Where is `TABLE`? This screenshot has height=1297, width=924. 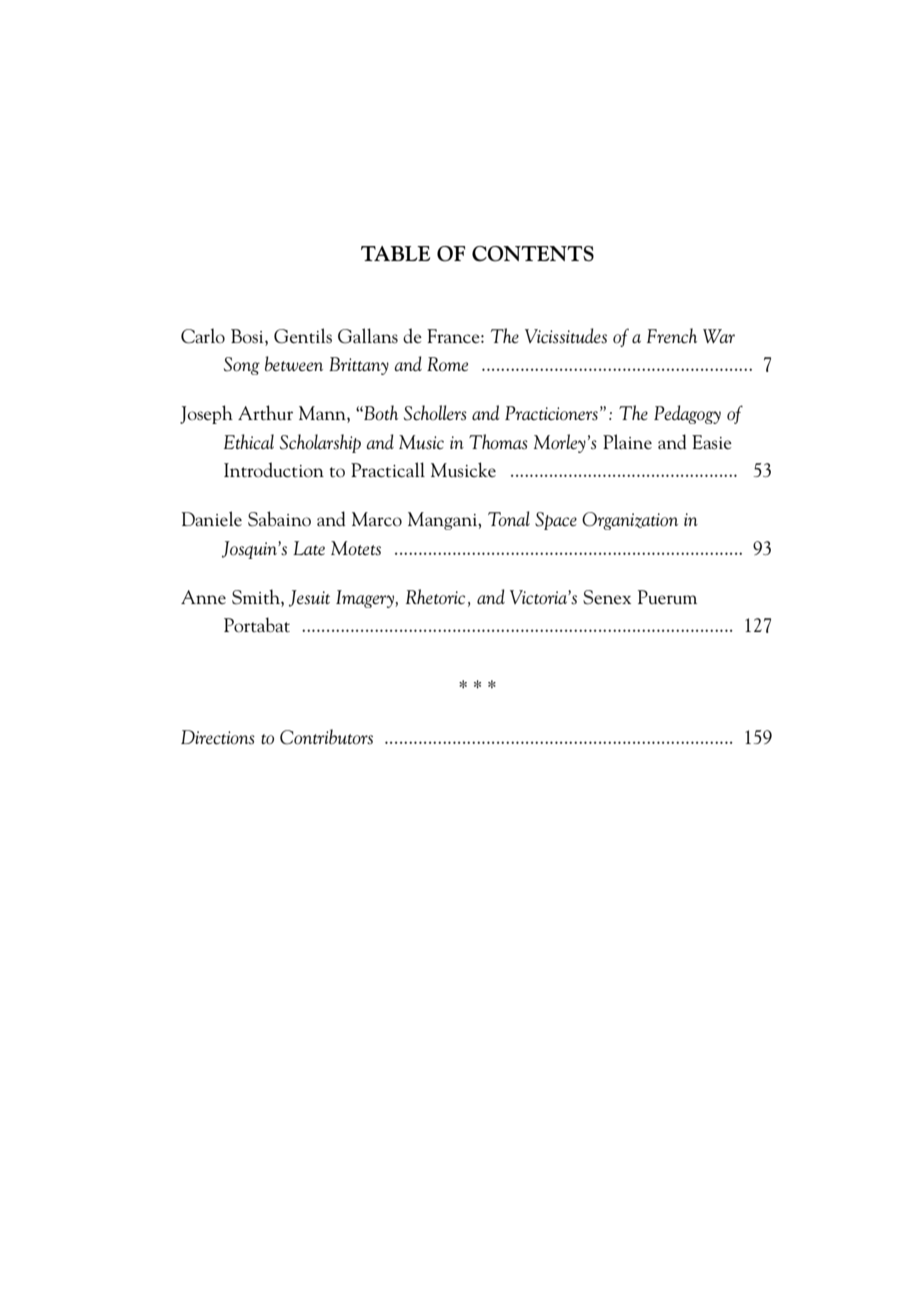
TABLE is located at coordinates (395, 253).
